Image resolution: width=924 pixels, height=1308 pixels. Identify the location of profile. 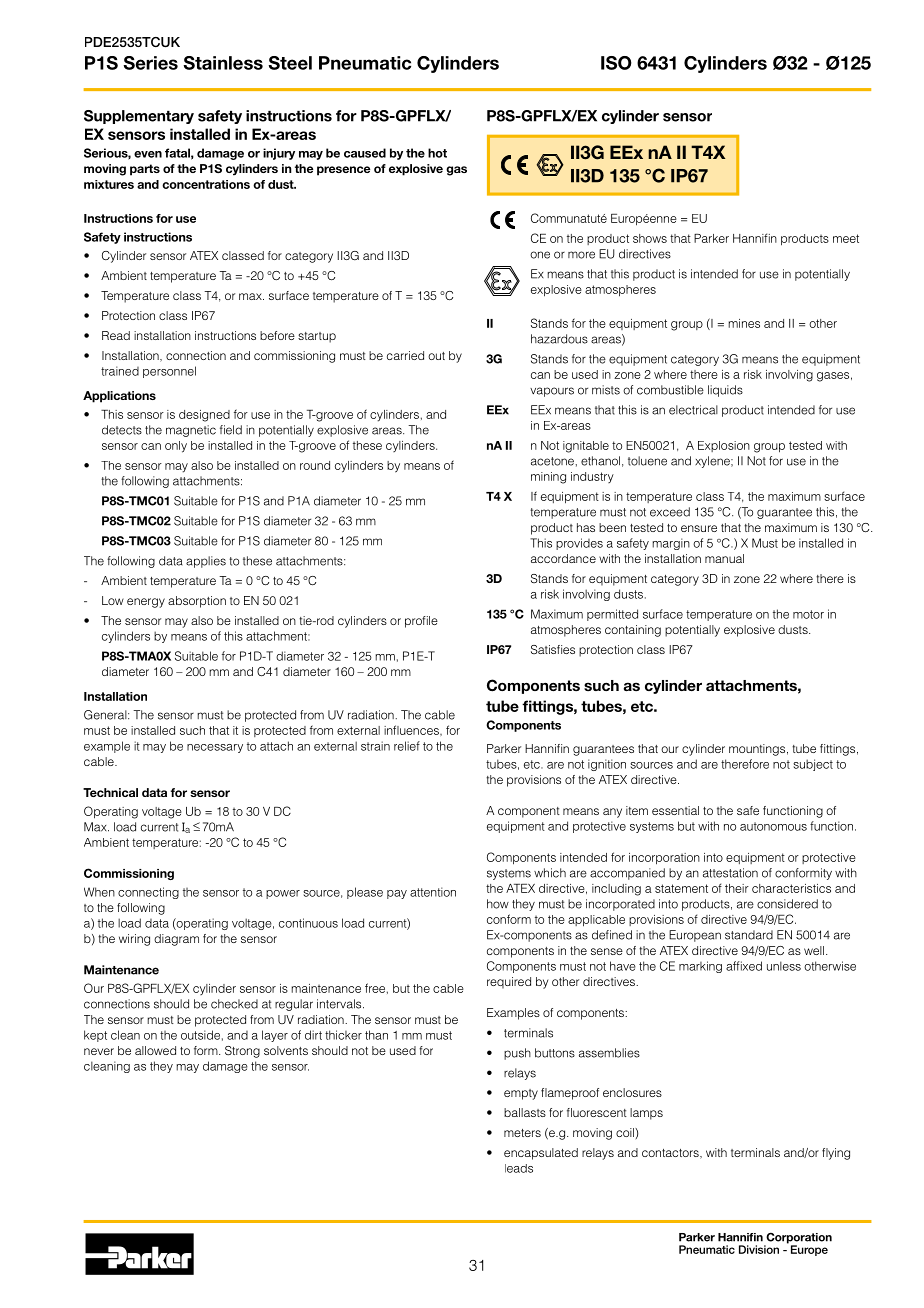
(421, 622).
